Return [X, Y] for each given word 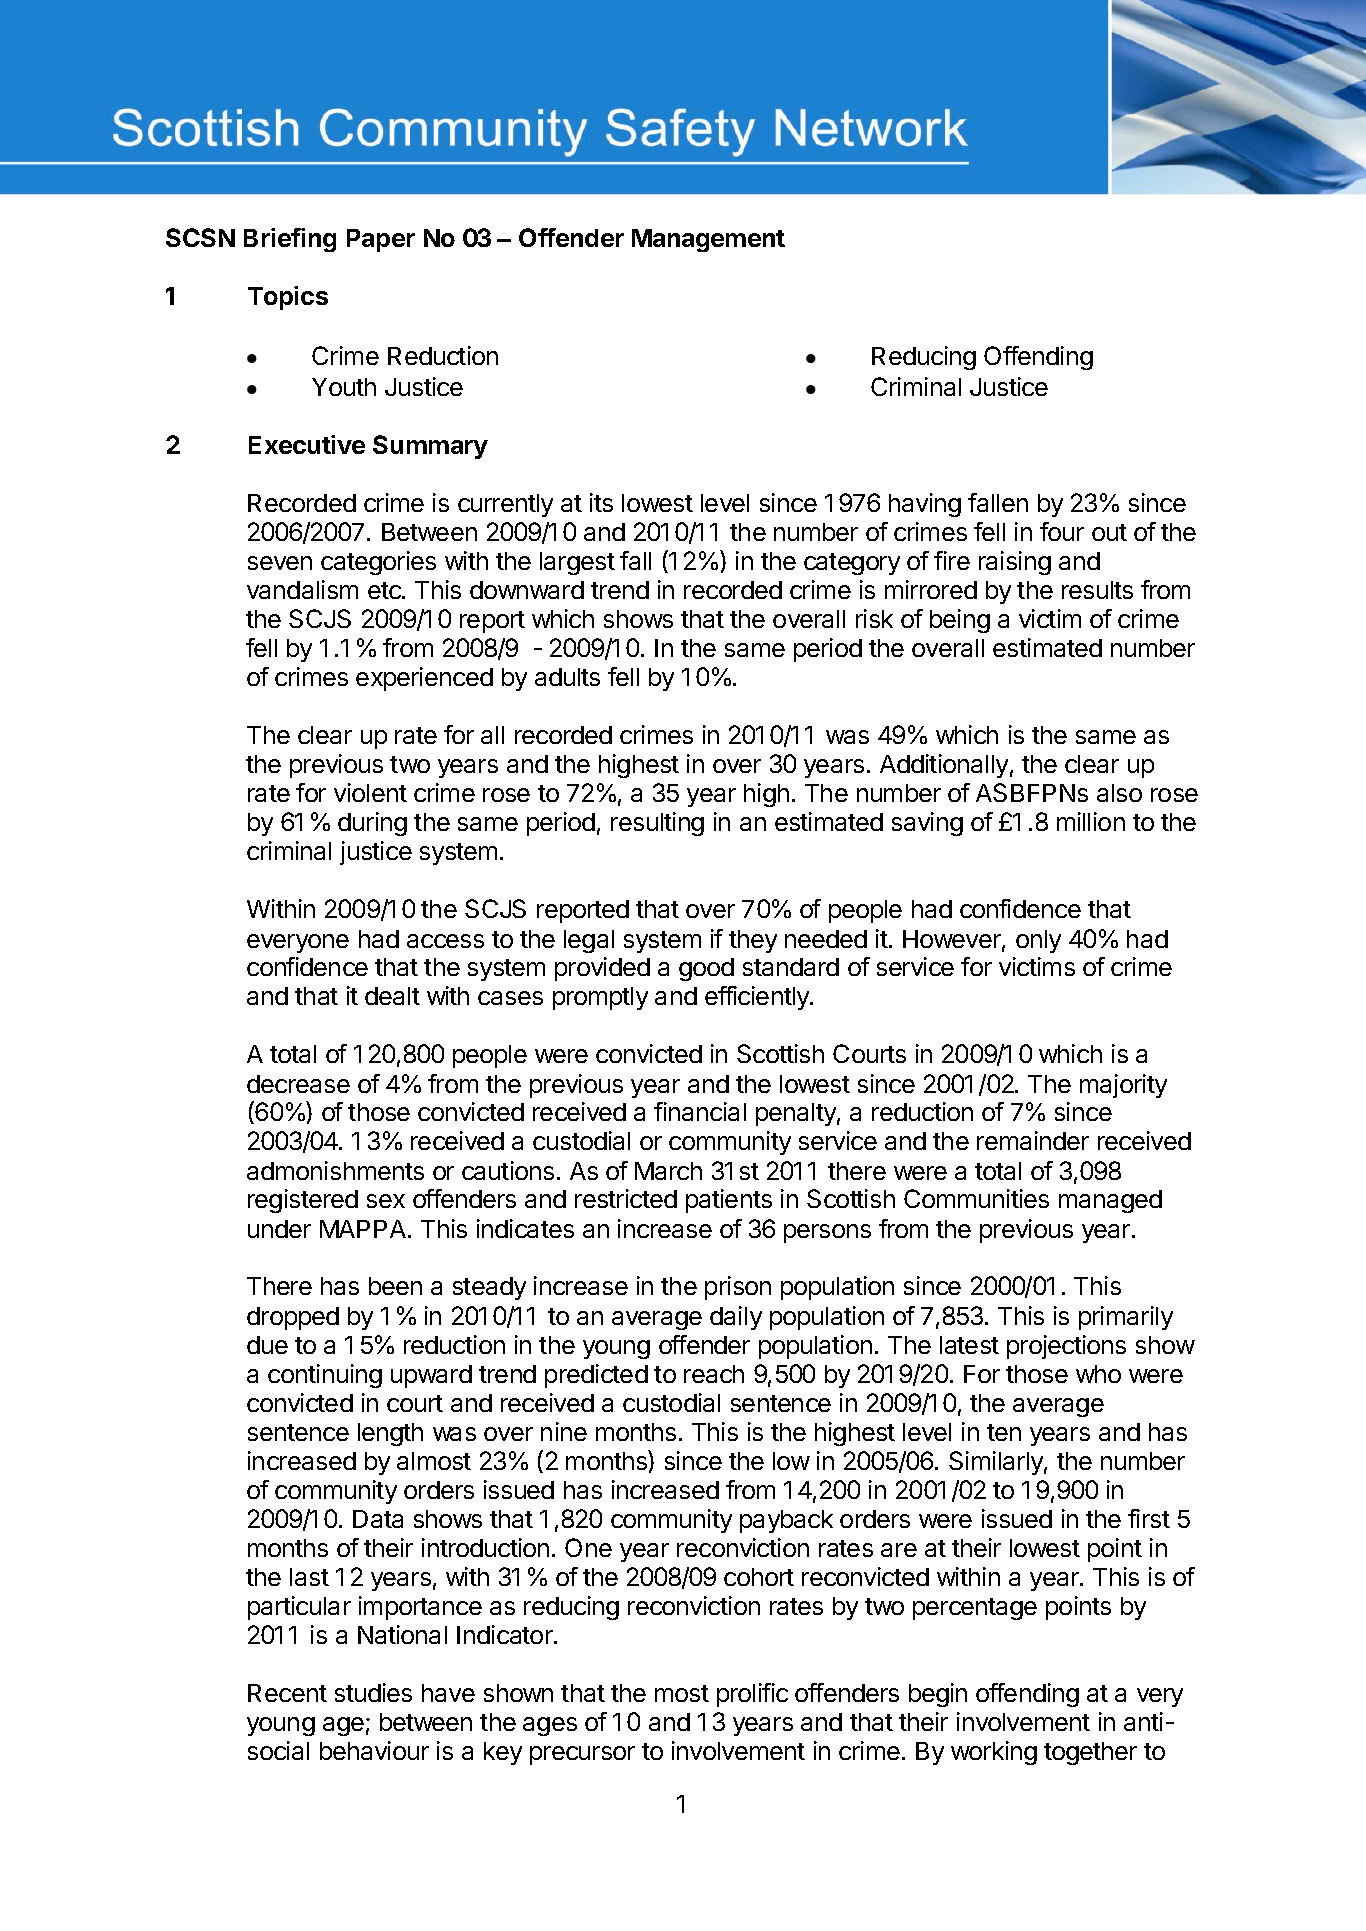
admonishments [335, 1170]
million [1091, 821]
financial [700, 1111]
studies [373, 1692]
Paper [381, 240]
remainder [1033, 1140]
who [1098, 1374]
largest [577, 563]
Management [708, 240]
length [390, 1434]
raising [1015, 563]
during [372, 824]
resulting [657, 824]
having [925, 505]
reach [714, 1374]
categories [378, 563]
